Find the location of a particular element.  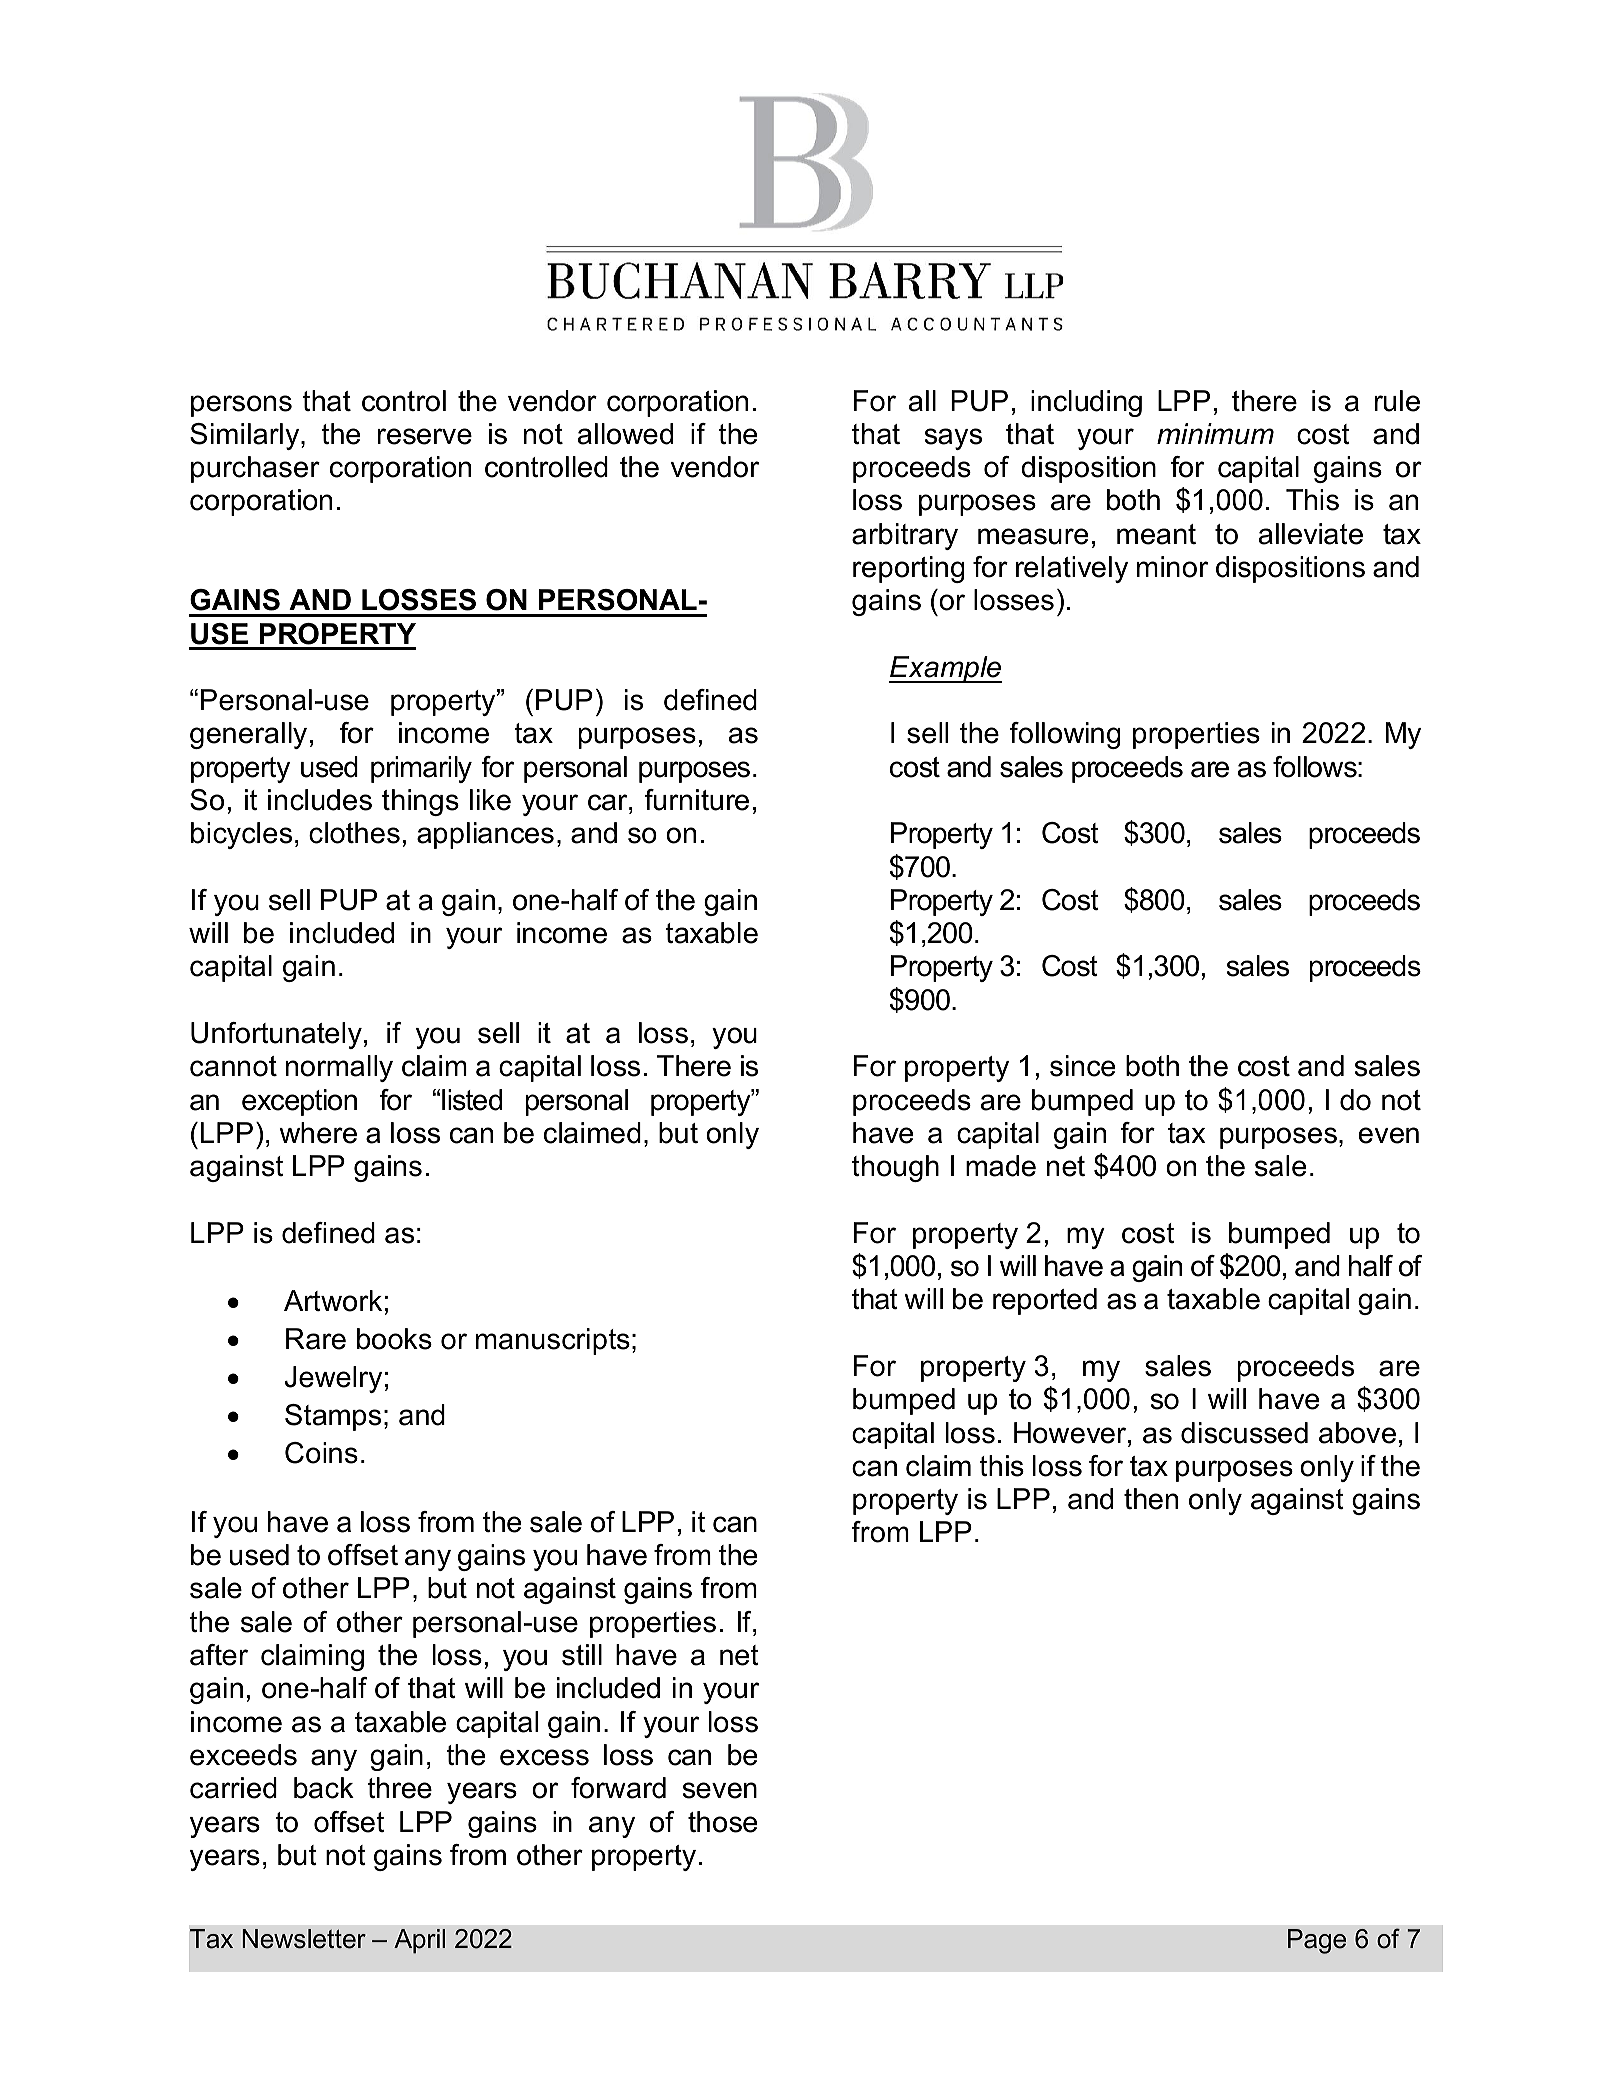

says is located at coordinates (953, 439).
